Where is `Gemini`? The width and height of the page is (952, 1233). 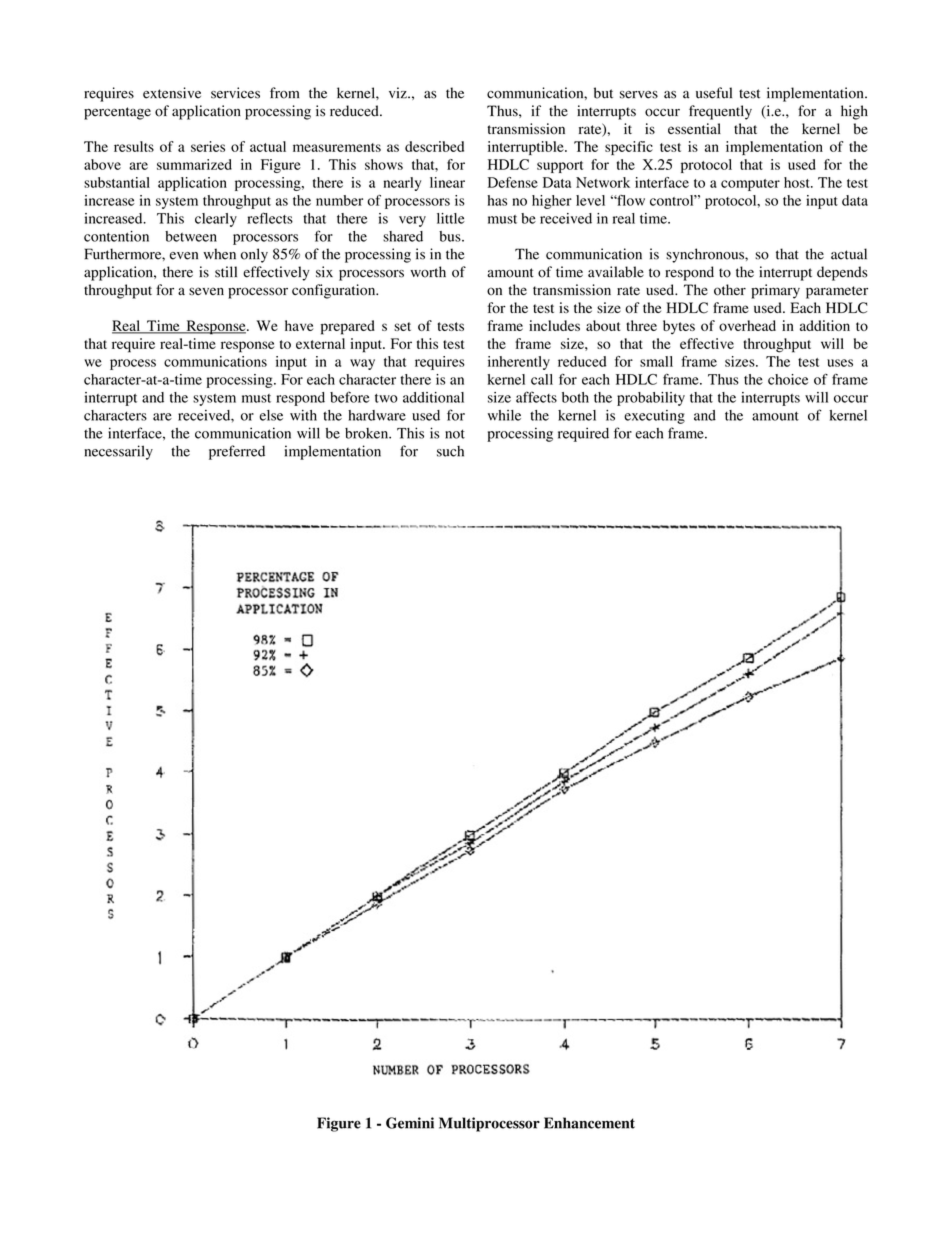 Gemini is located at coordinates (410, 1123).
